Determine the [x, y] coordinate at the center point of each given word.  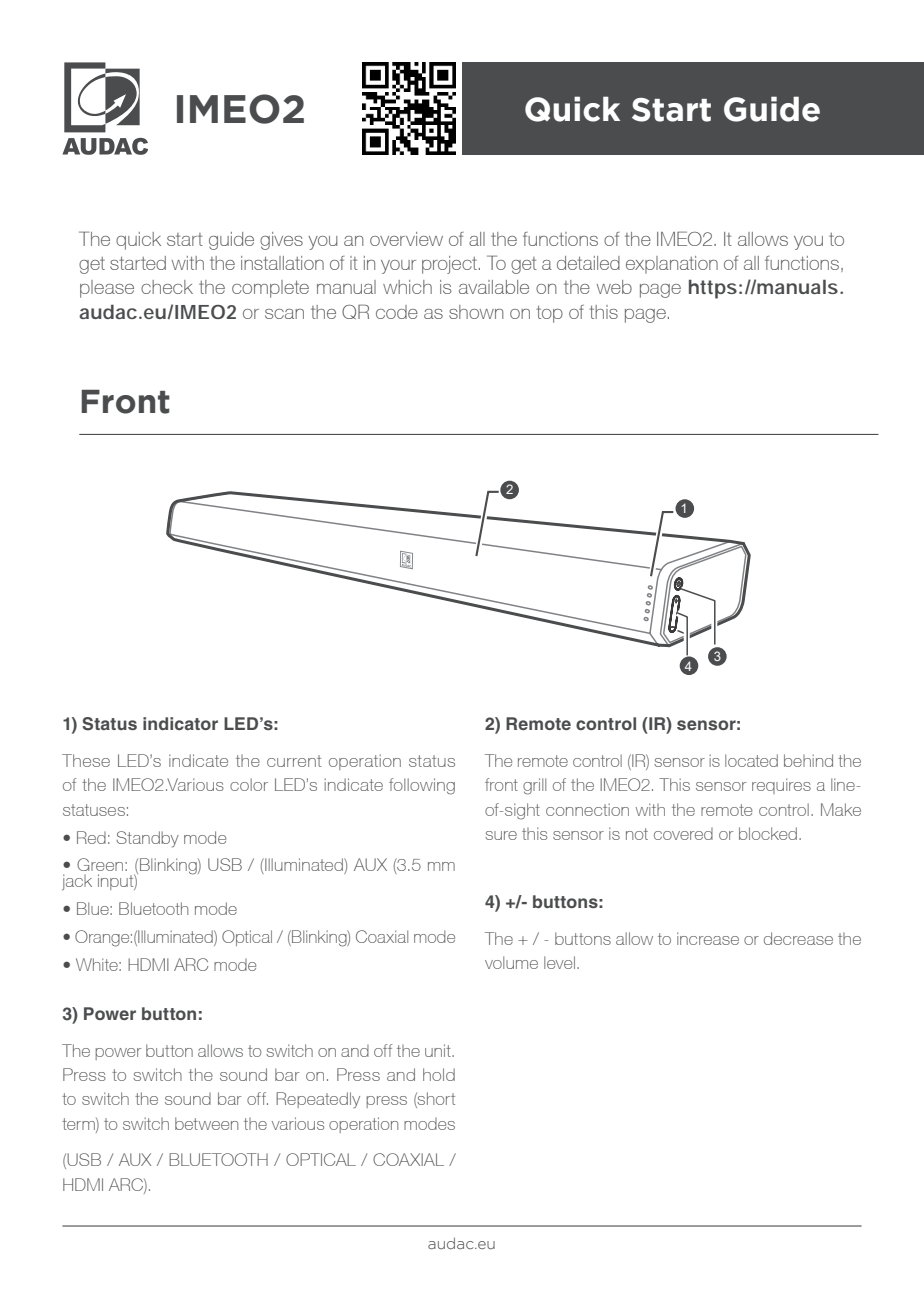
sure [501, 835]
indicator [180, 723]
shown [476, 312]
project [449, 265]
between [206, 1123]
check [167, 287]
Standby [147, 839]
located [751, 760]
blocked [768, 833]
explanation [672, 265]
